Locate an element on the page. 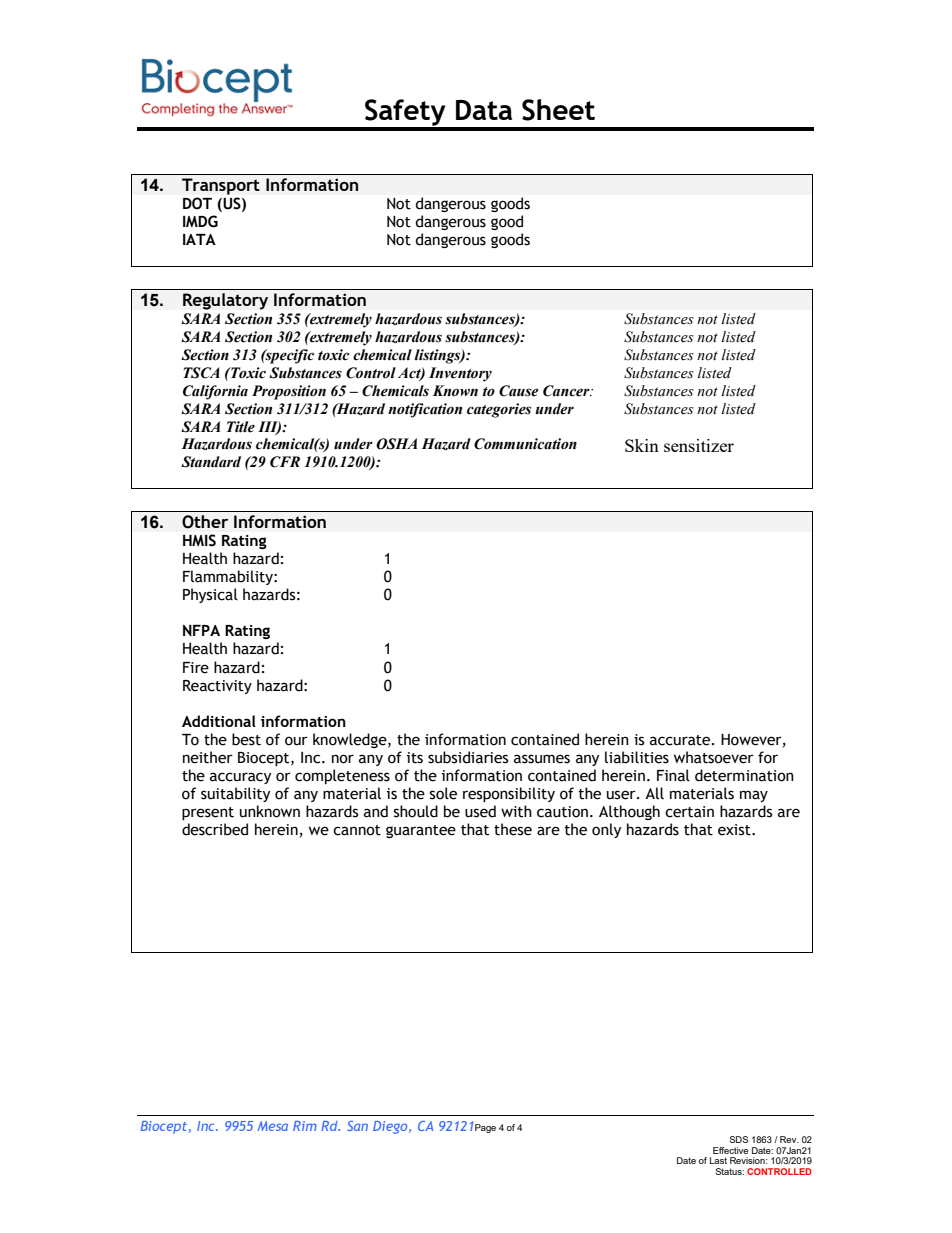 The image size is (952, 1233). Communication is located at coordinates (525, 444).
